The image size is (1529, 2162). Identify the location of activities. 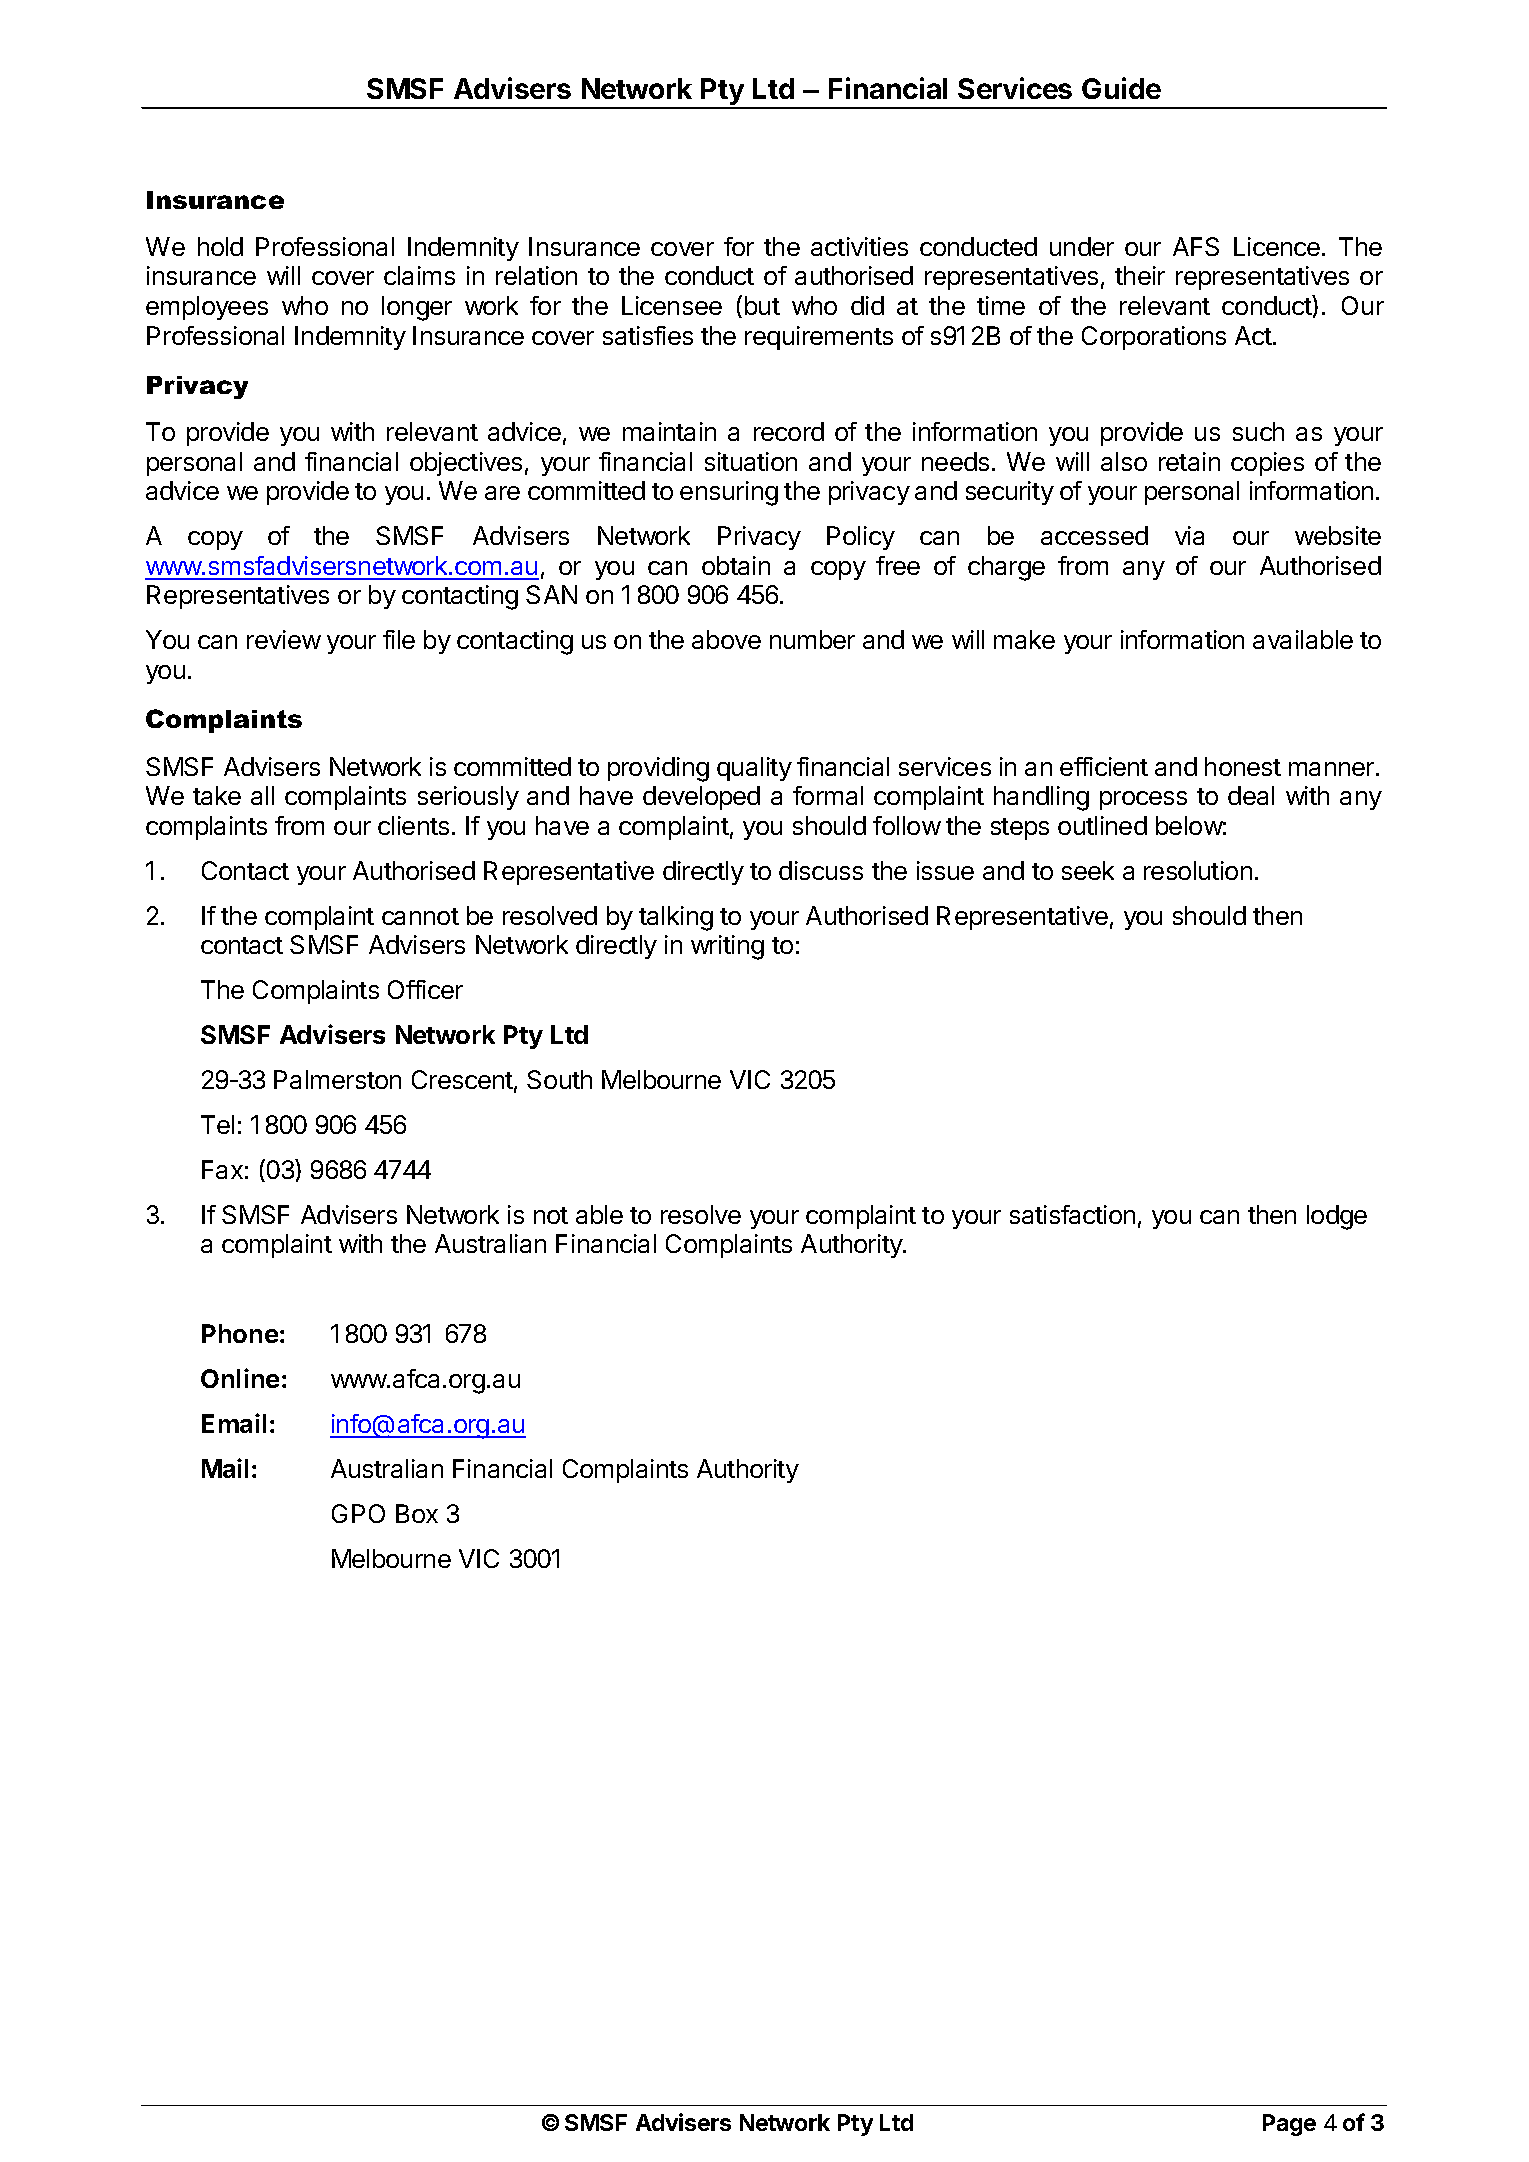
(859, 246).
